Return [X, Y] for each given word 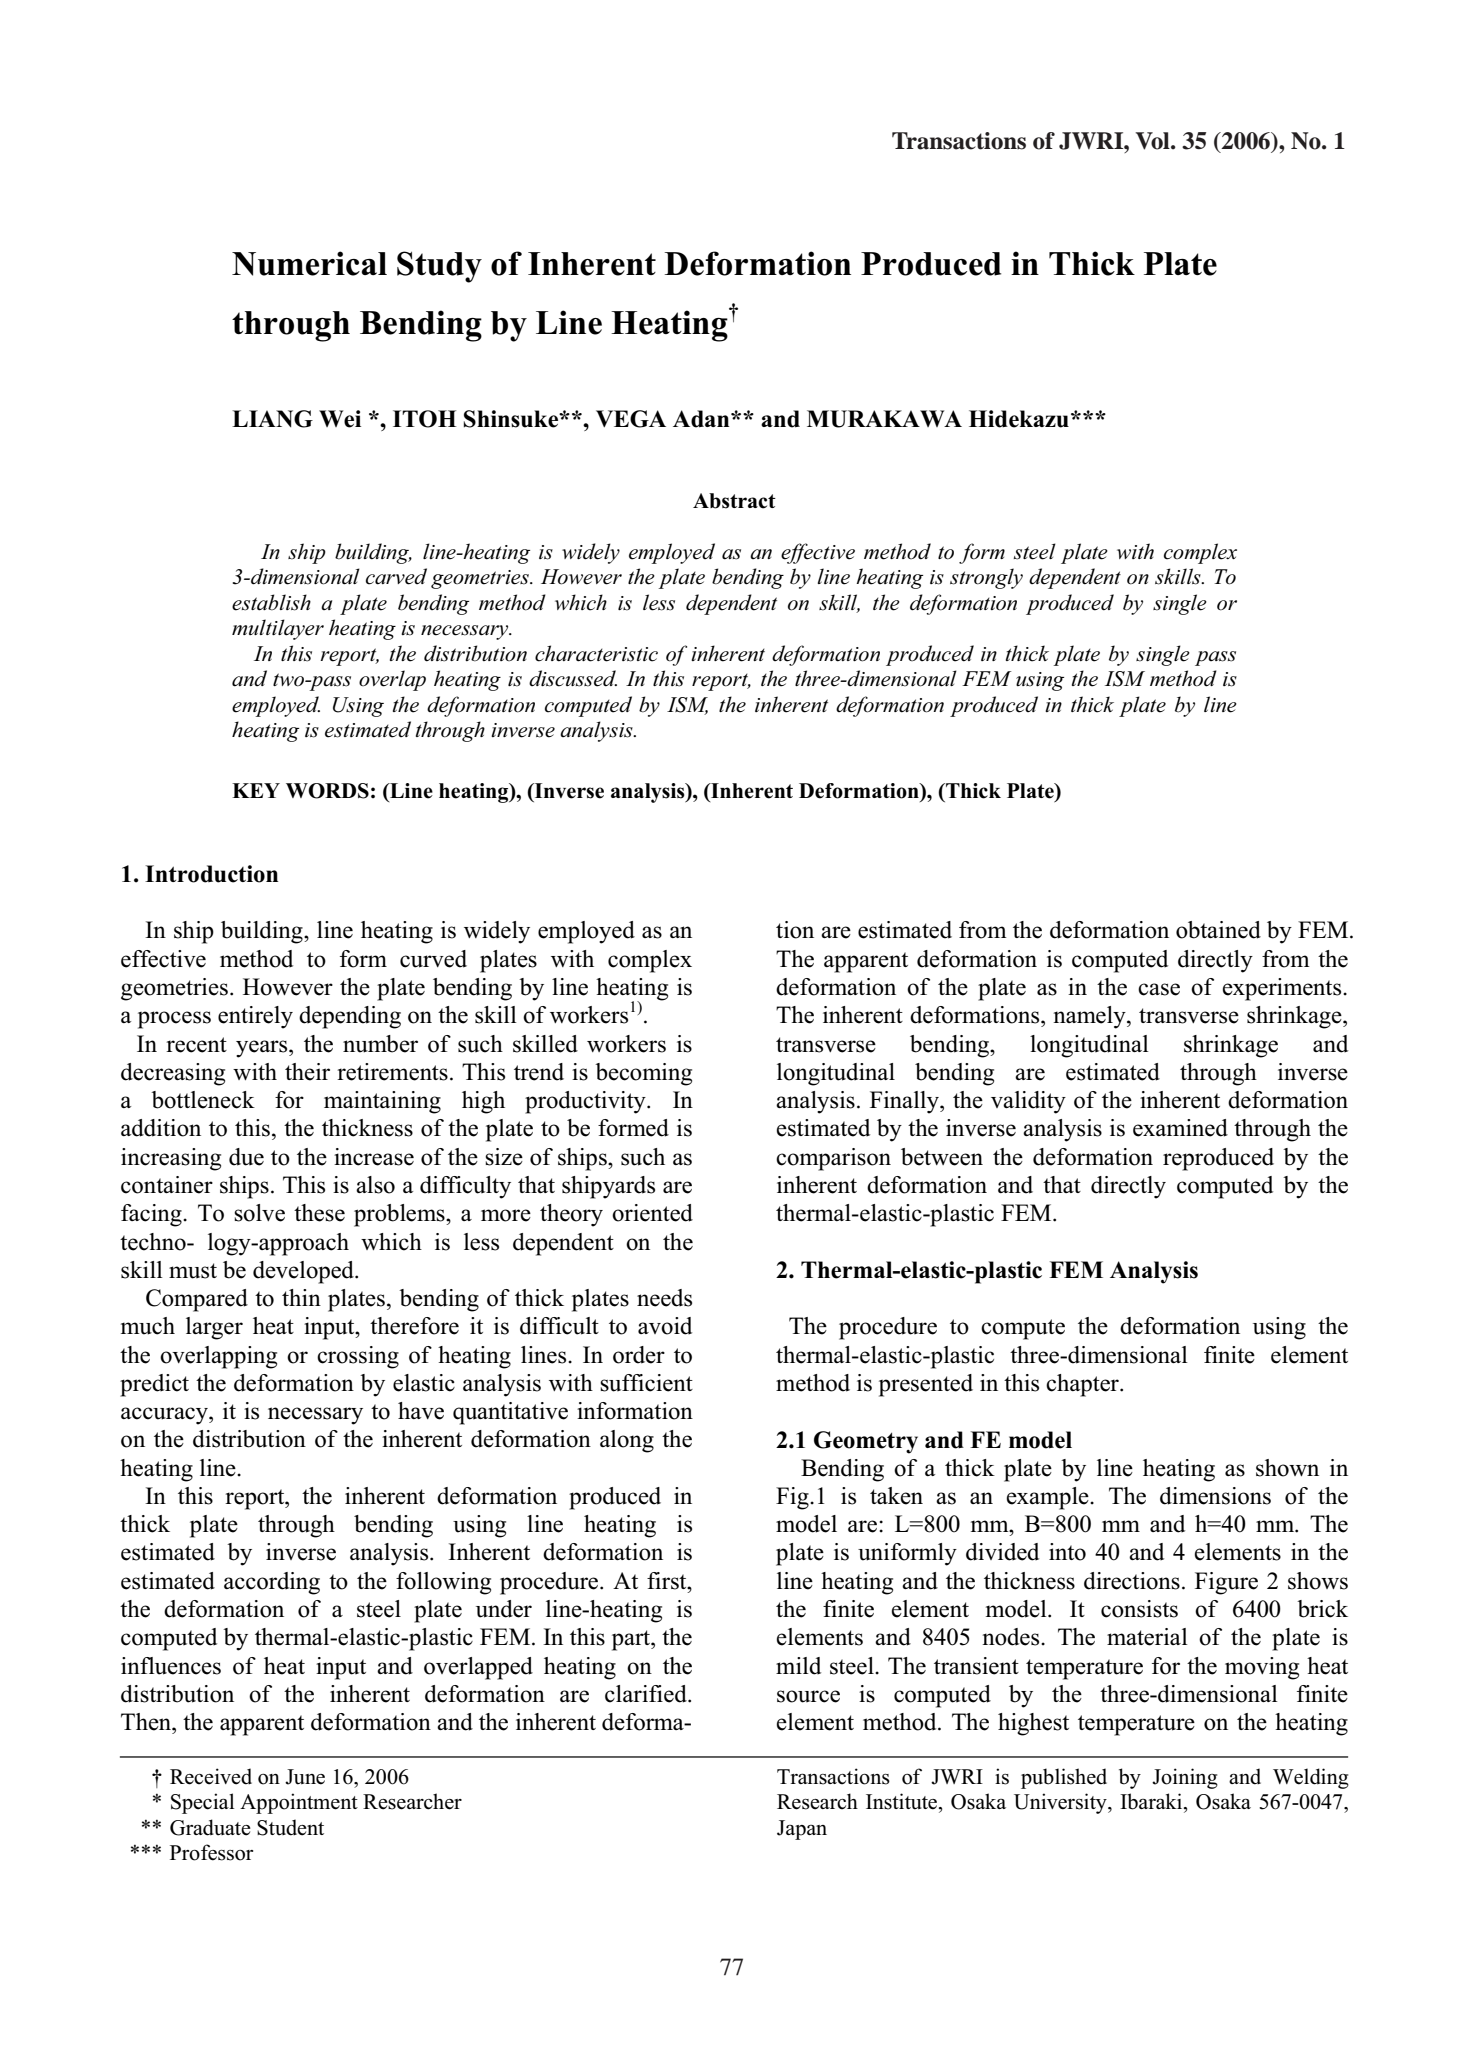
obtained [1218, 930]
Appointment [299, 1803]
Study [439, 267]
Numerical [309, 263]
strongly [986, 578]
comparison [833, 1159]
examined [1180, 1128]
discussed [573, 678]
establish [271, 602]
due [246, 1157]
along [627, 1441]
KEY [256, 790]
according [272, 1583]
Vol [1153, 141]
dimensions [1215, 1496]
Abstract [734, 501]
